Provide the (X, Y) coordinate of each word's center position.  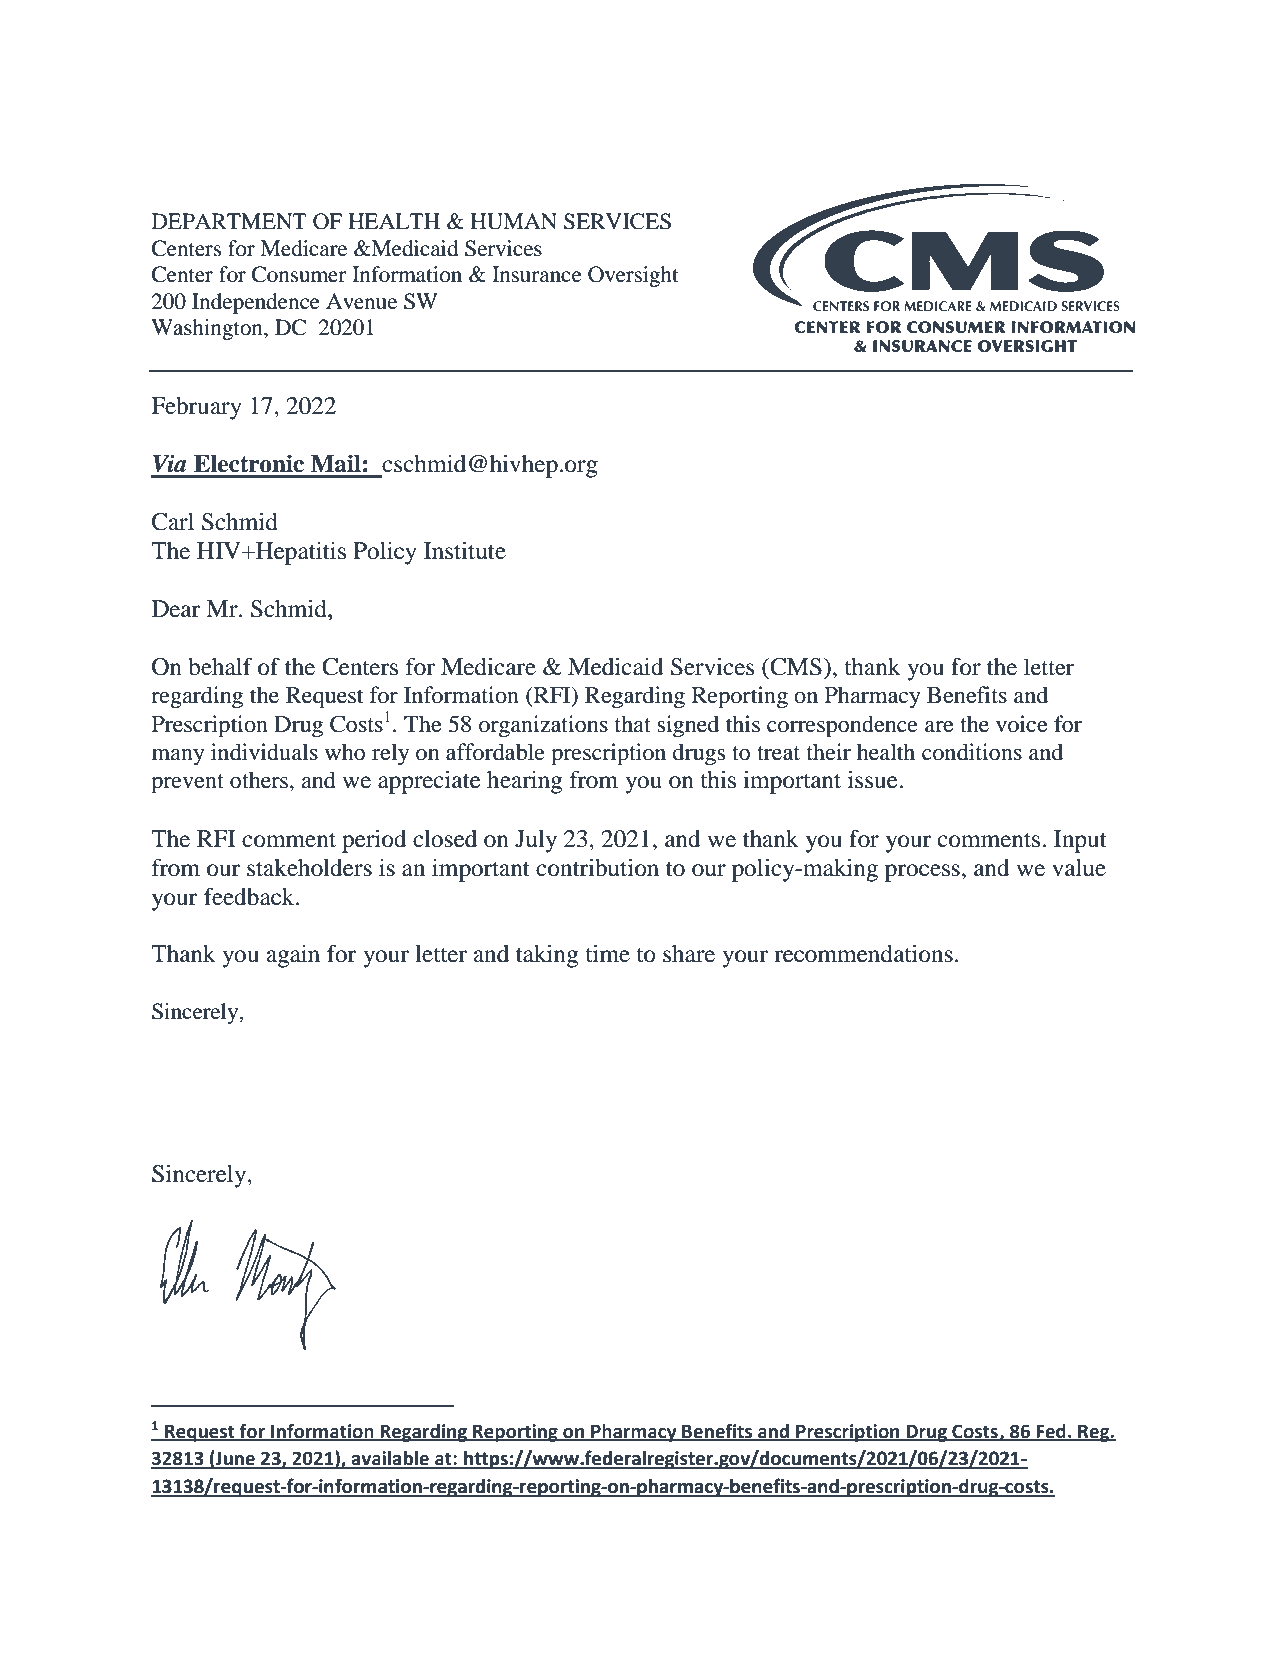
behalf (220, 666)
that (633, 724)
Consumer (299, 274)
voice (1022, 724)
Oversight (633, 276)
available (390, 1459)
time (607, 954)
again (293, 956)
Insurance (537, 274)
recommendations (863, 954)
